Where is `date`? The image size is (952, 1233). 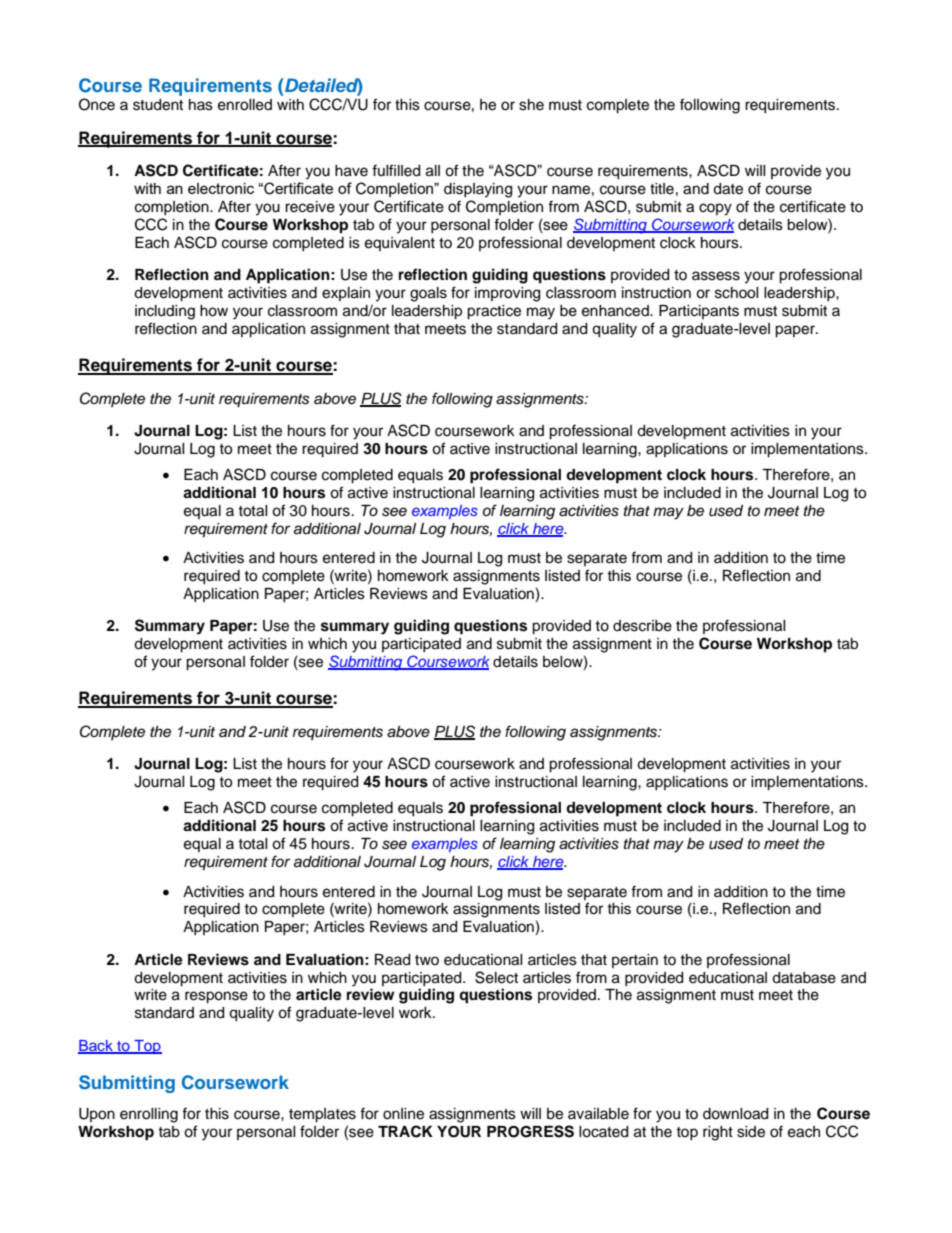
date is located at coordinates (728, 189).
